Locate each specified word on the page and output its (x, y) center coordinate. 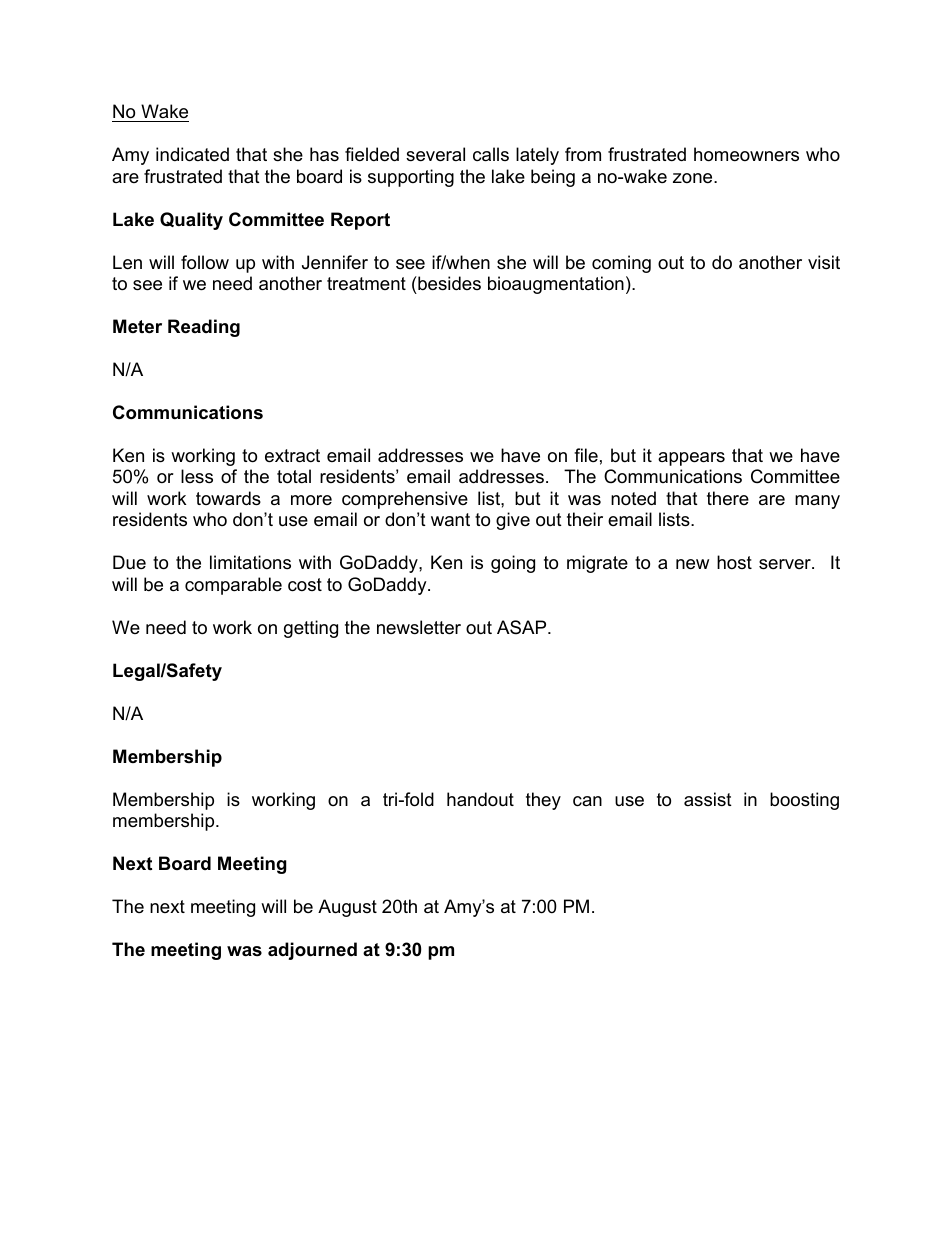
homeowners (746, 154)
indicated (192, 154)
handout (480, 799)
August (347, 908)
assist (708, 799)
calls (491, 154)
